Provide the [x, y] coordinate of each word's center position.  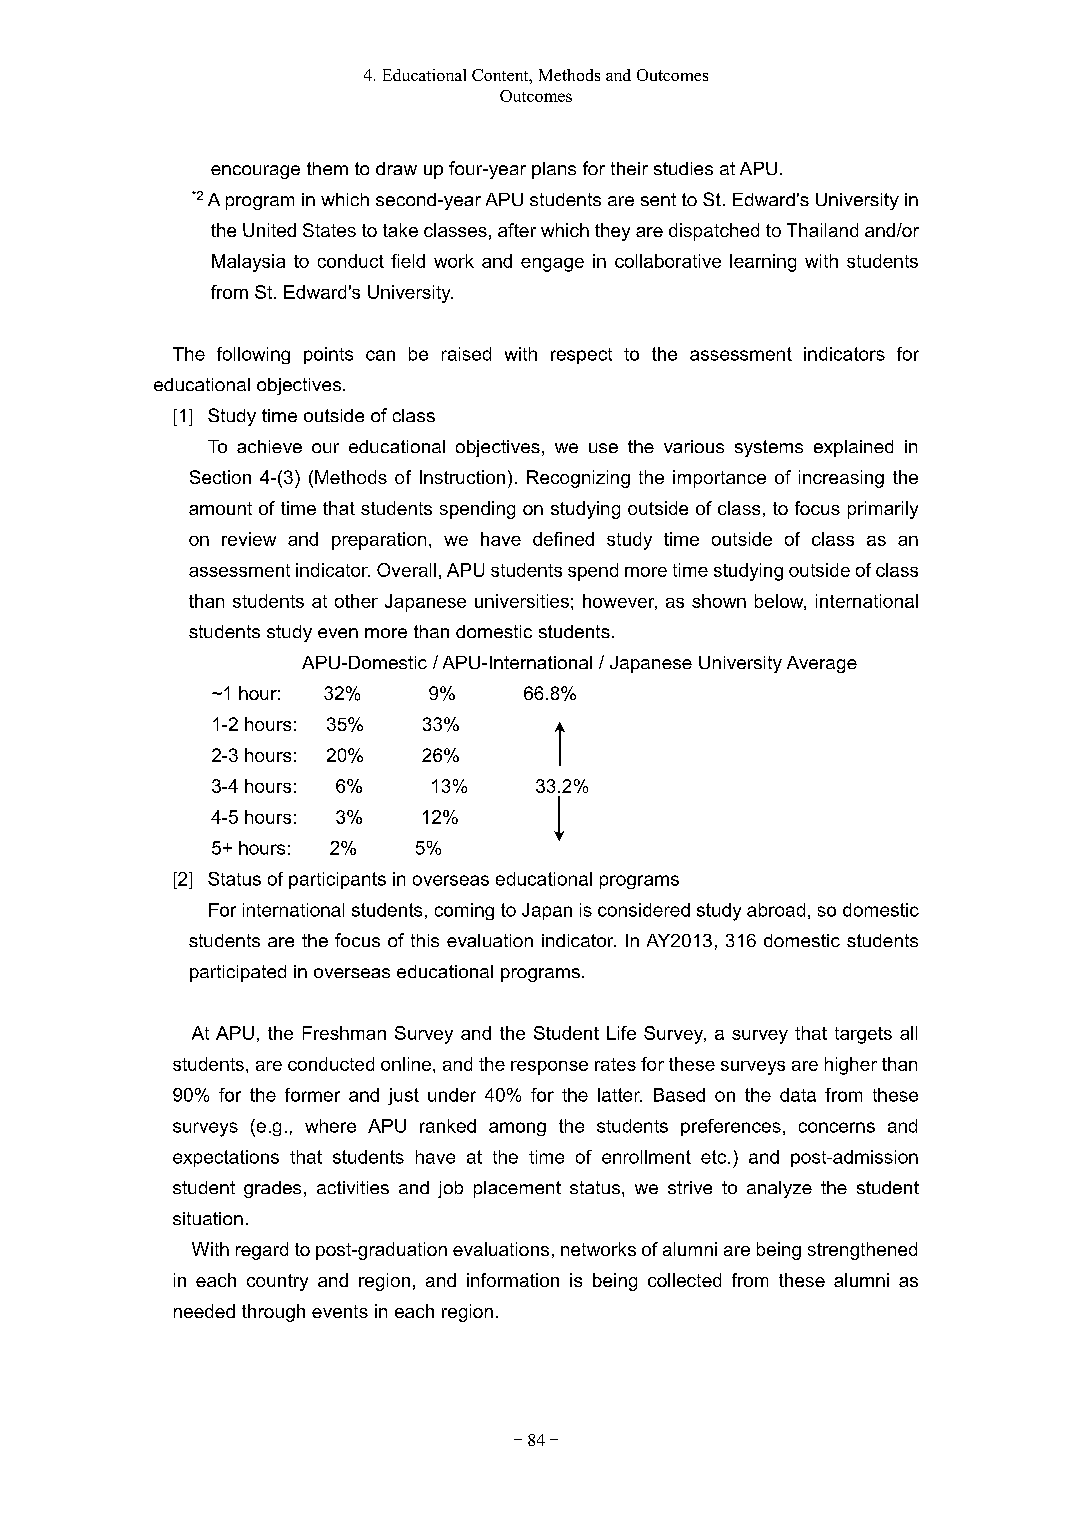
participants [337, 880]
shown [719, 601]
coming [464, 911]
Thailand [822, 230]
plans [554, 170]
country [277, 1282]
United [269, 230]
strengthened [862, 1251]
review [249, 539]
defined [563, 539]
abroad [776, 910]
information [513, 1280]
